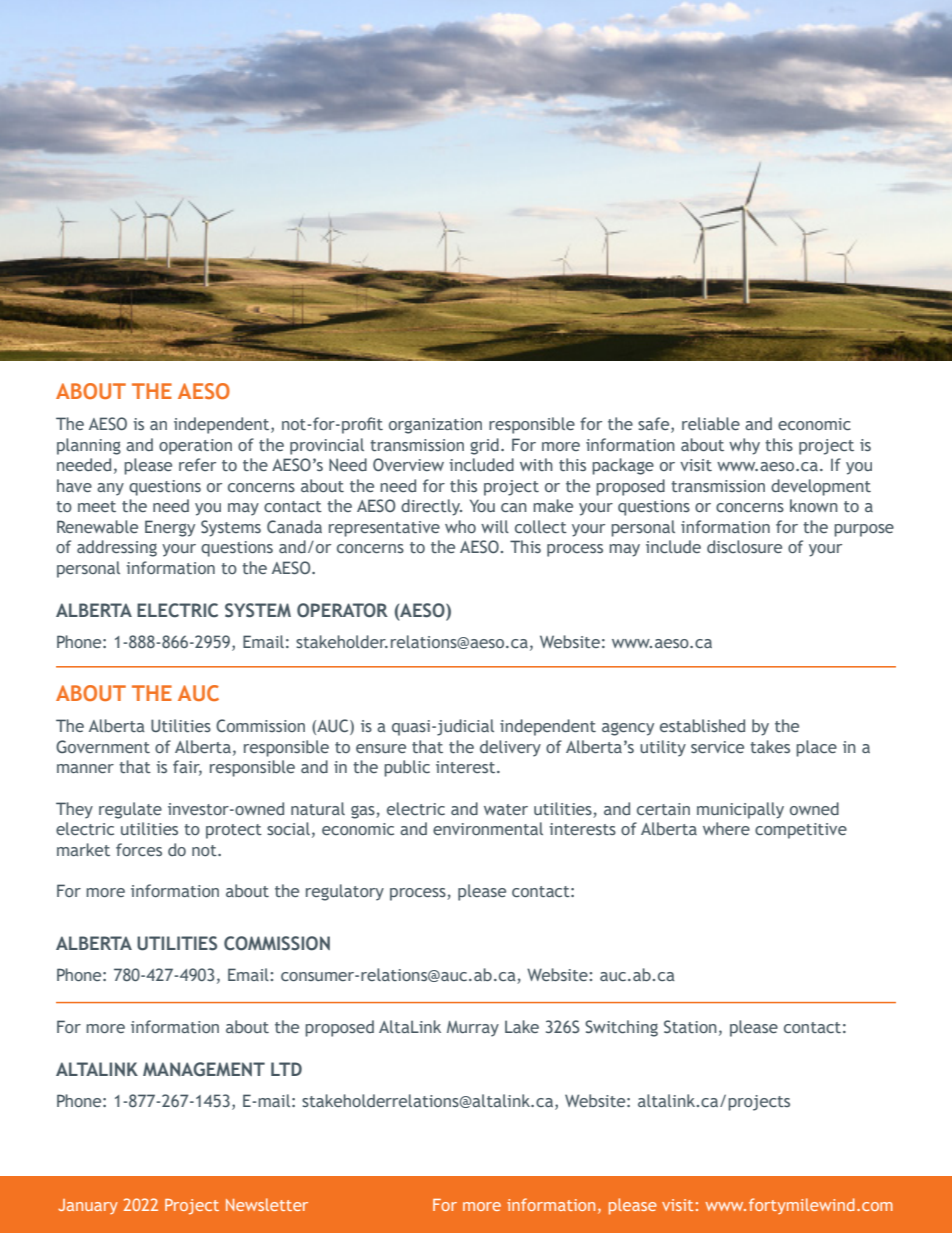 The height and width of the screenshot is (1233, 952). What do you see at coordinates (130, 810) in the screenshot?
I see `regulate` at bounding box center [130, 810].
